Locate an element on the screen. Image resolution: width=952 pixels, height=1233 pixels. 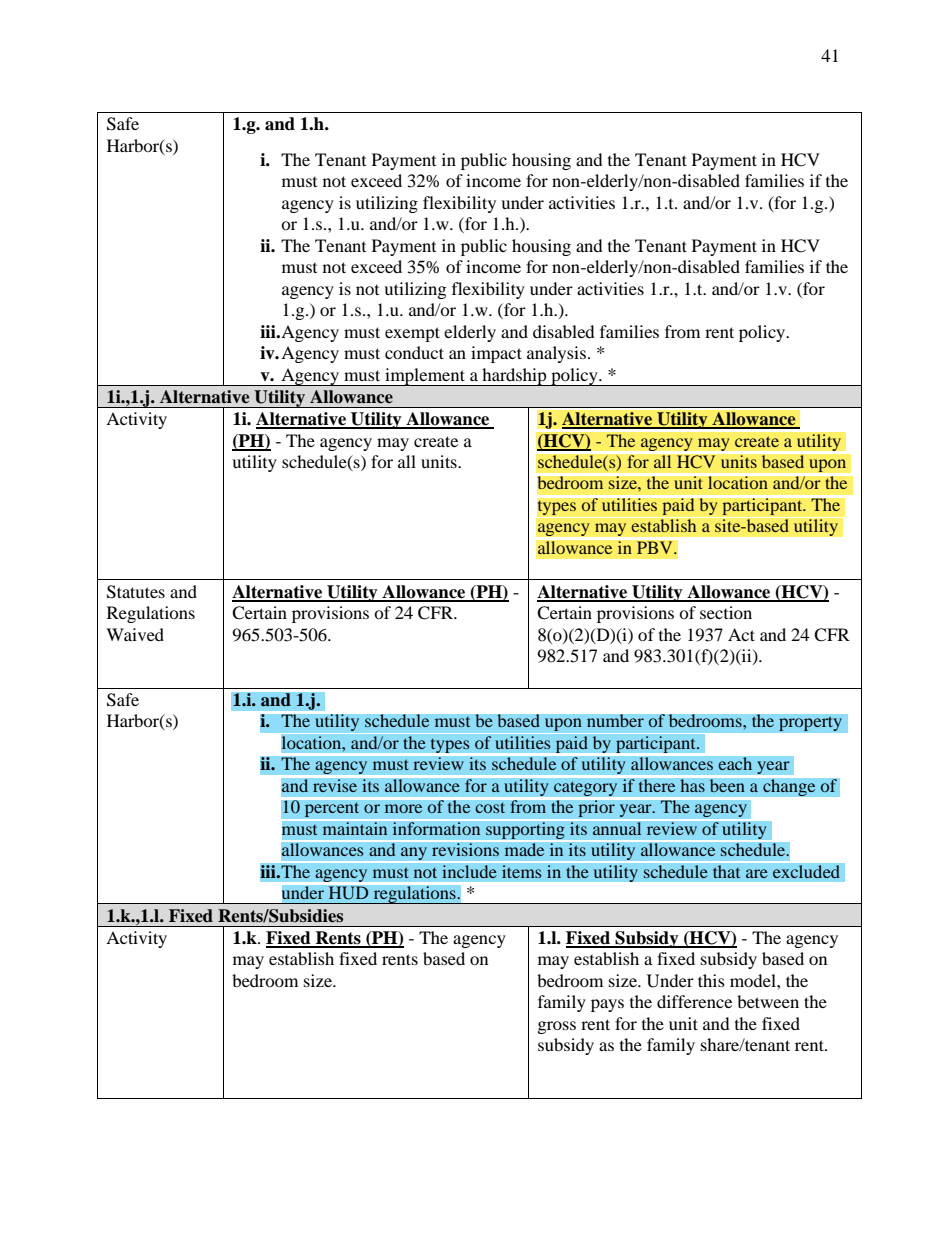
analysis is located at coordinates (556, 354).
